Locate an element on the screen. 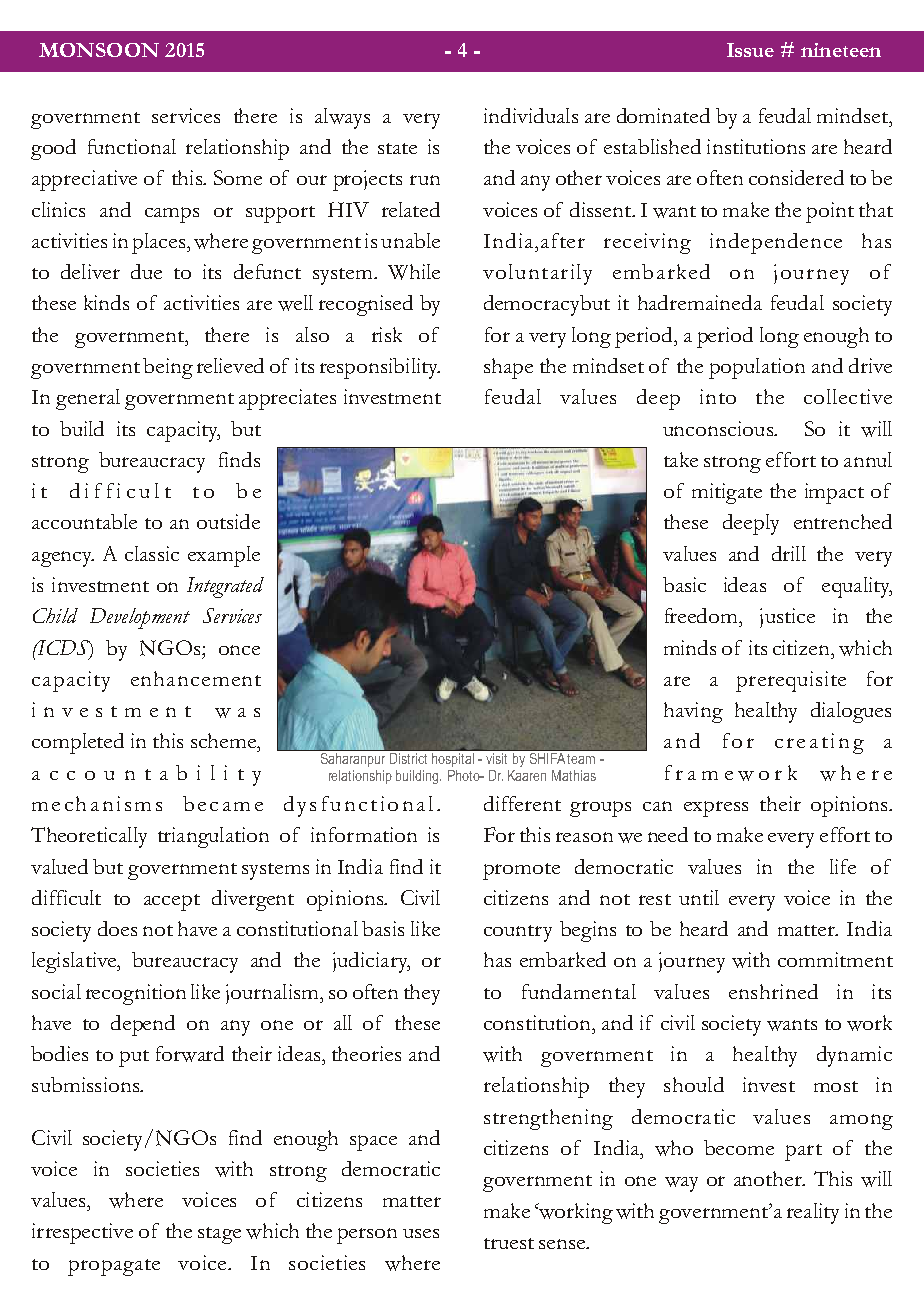  does is located at coordinates (117, 928).
